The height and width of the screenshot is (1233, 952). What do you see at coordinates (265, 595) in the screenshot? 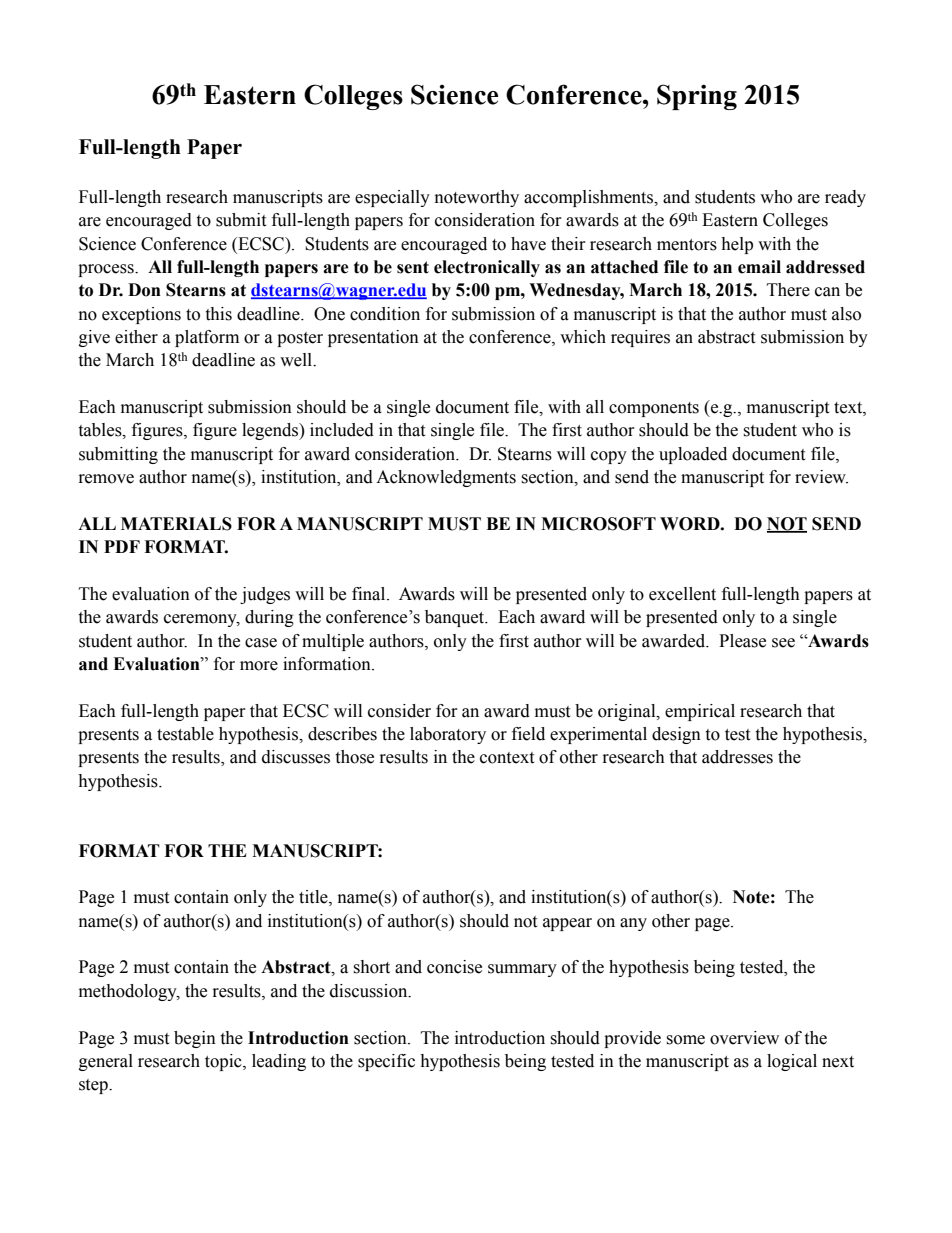
I see `judges` at bounding box center [265, 595].
